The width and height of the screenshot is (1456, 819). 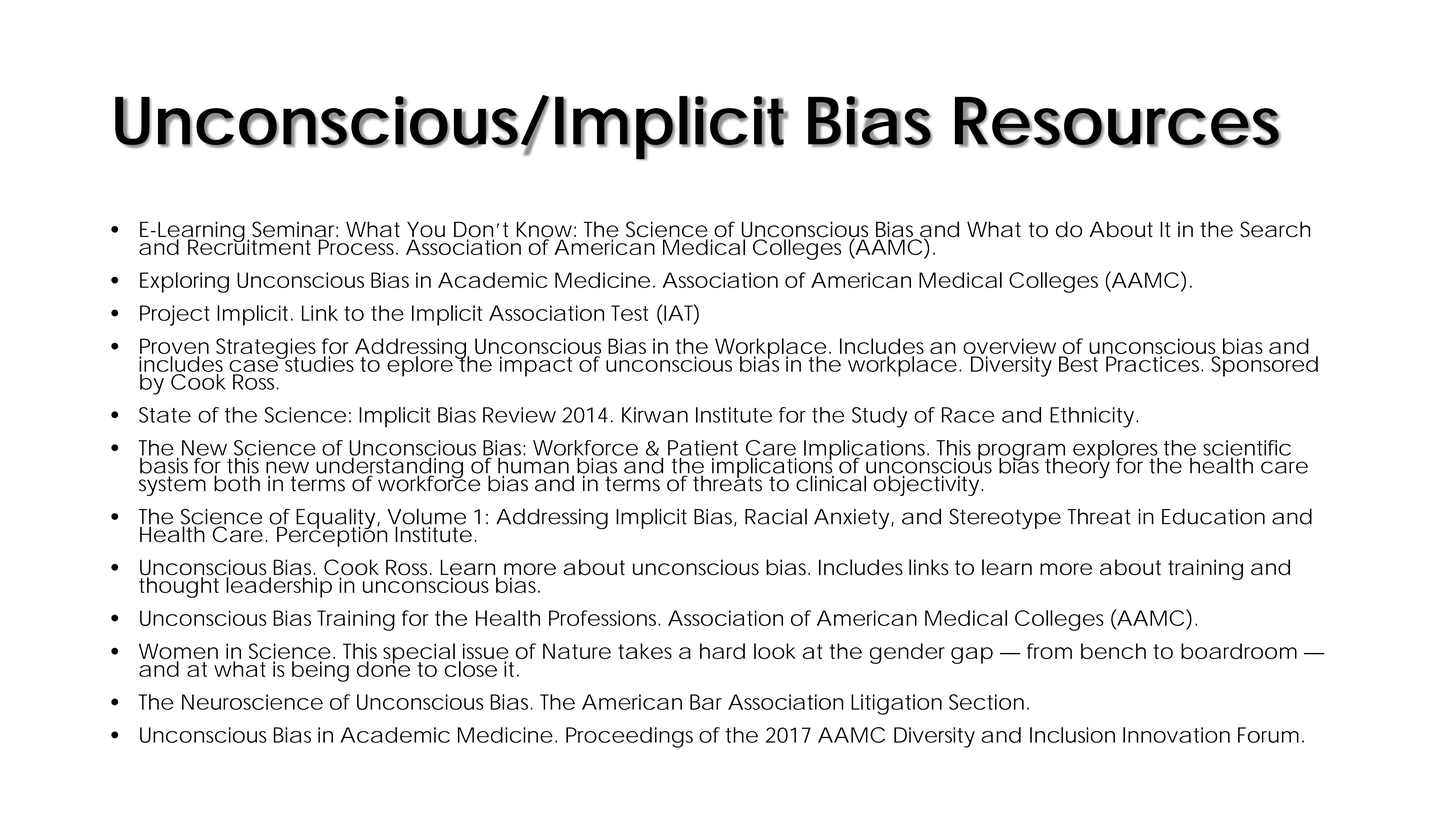 What do you see at coordinates (776, 516) in the screenshot?
I see `Racial` at bounding box center [776, 516].
